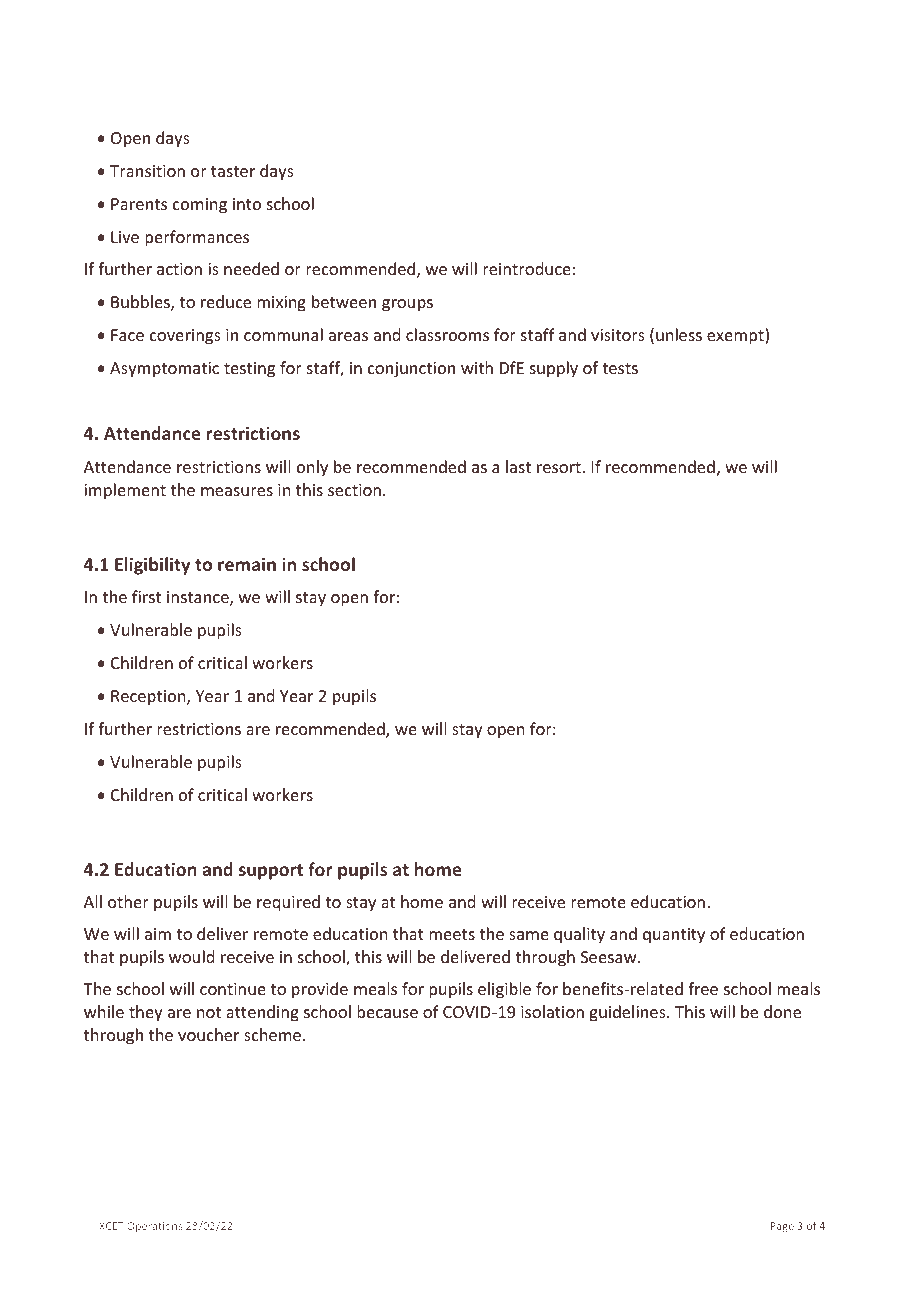  Describe the element at coordinates (247, 564) in the screenshot. I see `remain` at that location.
